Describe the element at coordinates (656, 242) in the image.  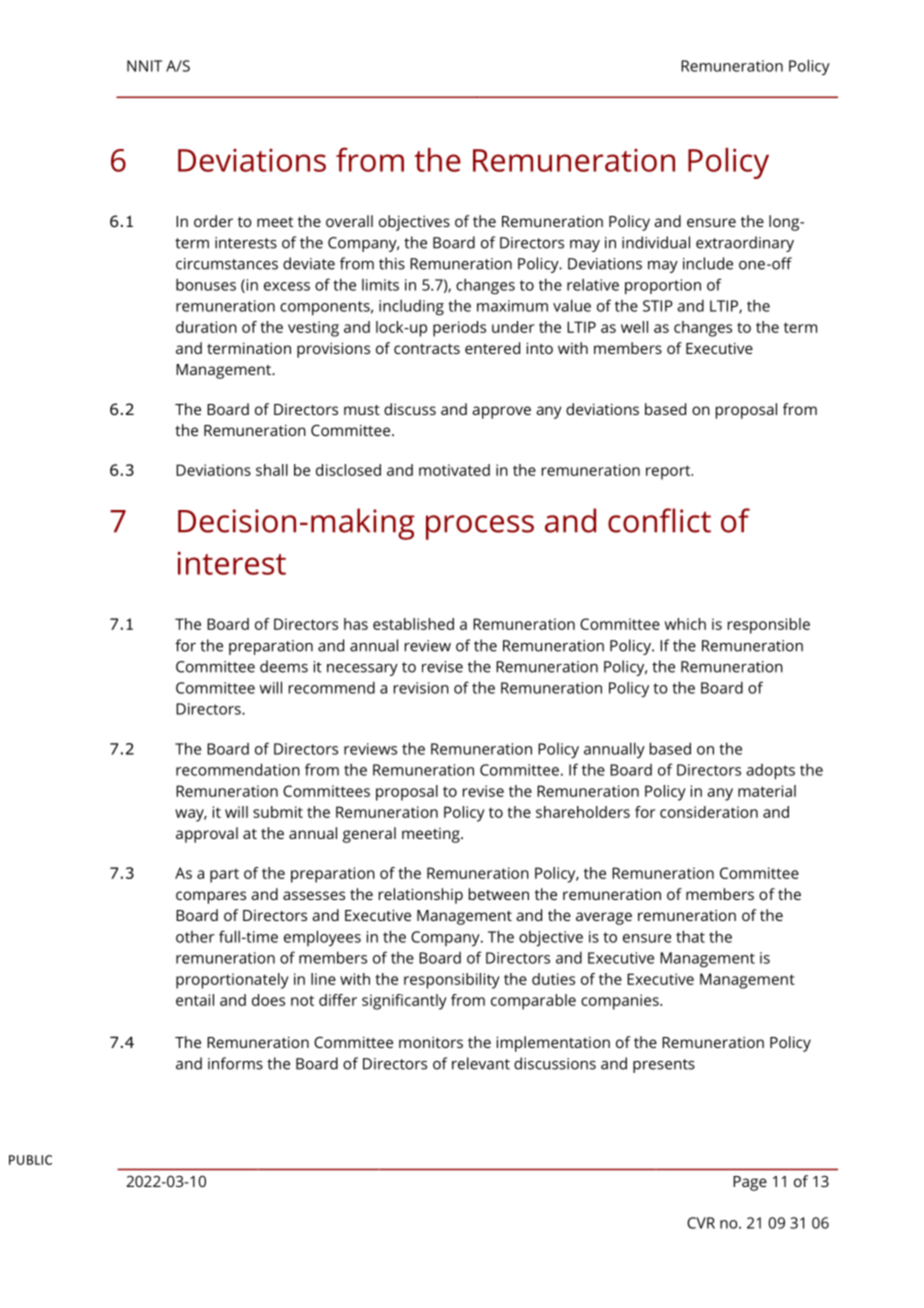
I see `individual` at that location.
